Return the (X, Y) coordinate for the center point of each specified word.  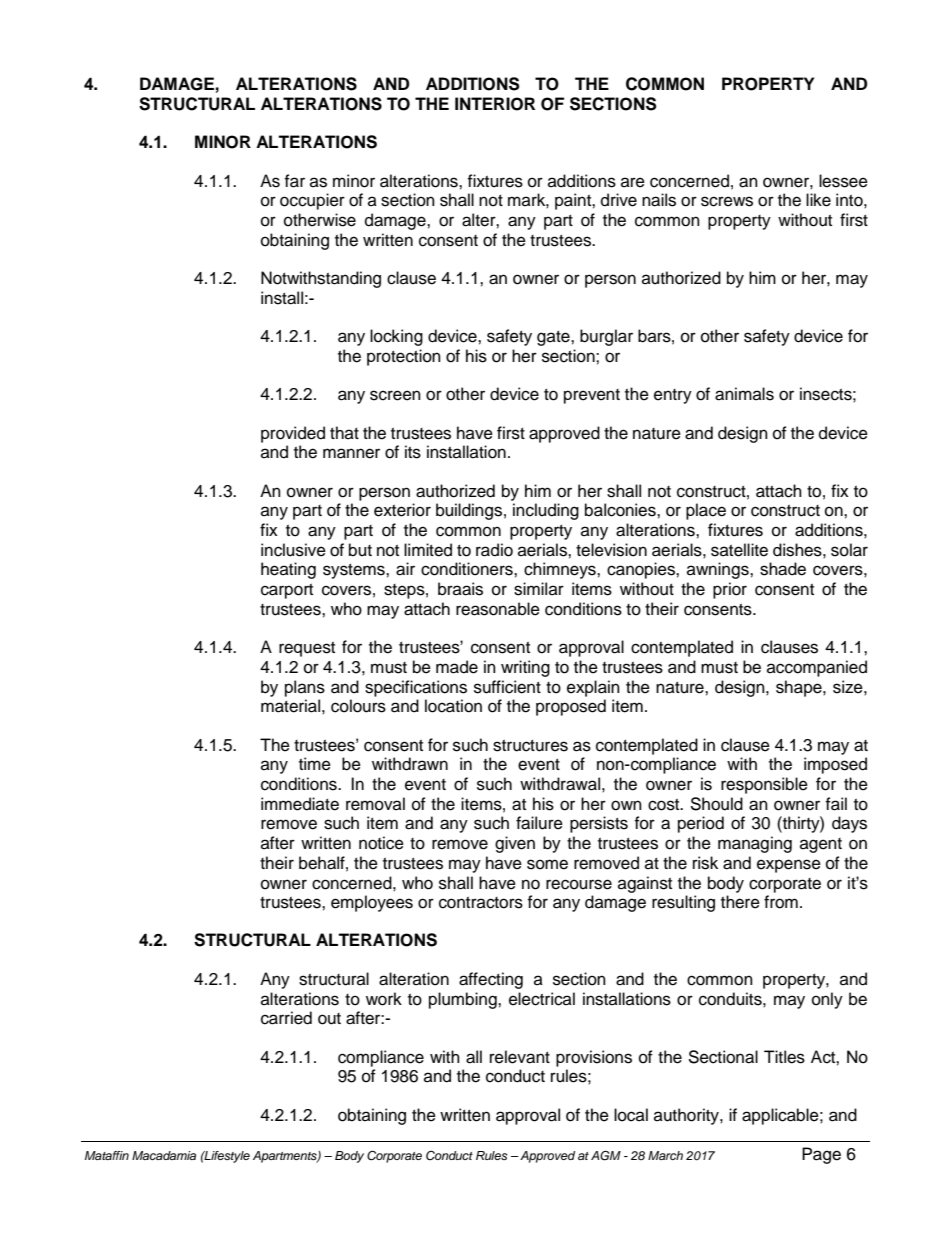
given (515, 844)
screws (727, 201)
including (546, 511)
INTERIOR (495, 104)
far (294, 181)
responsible (764, 785)
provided (293, 434)
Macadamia (164, 1155)
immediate (300, 804)
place (706, 511)
